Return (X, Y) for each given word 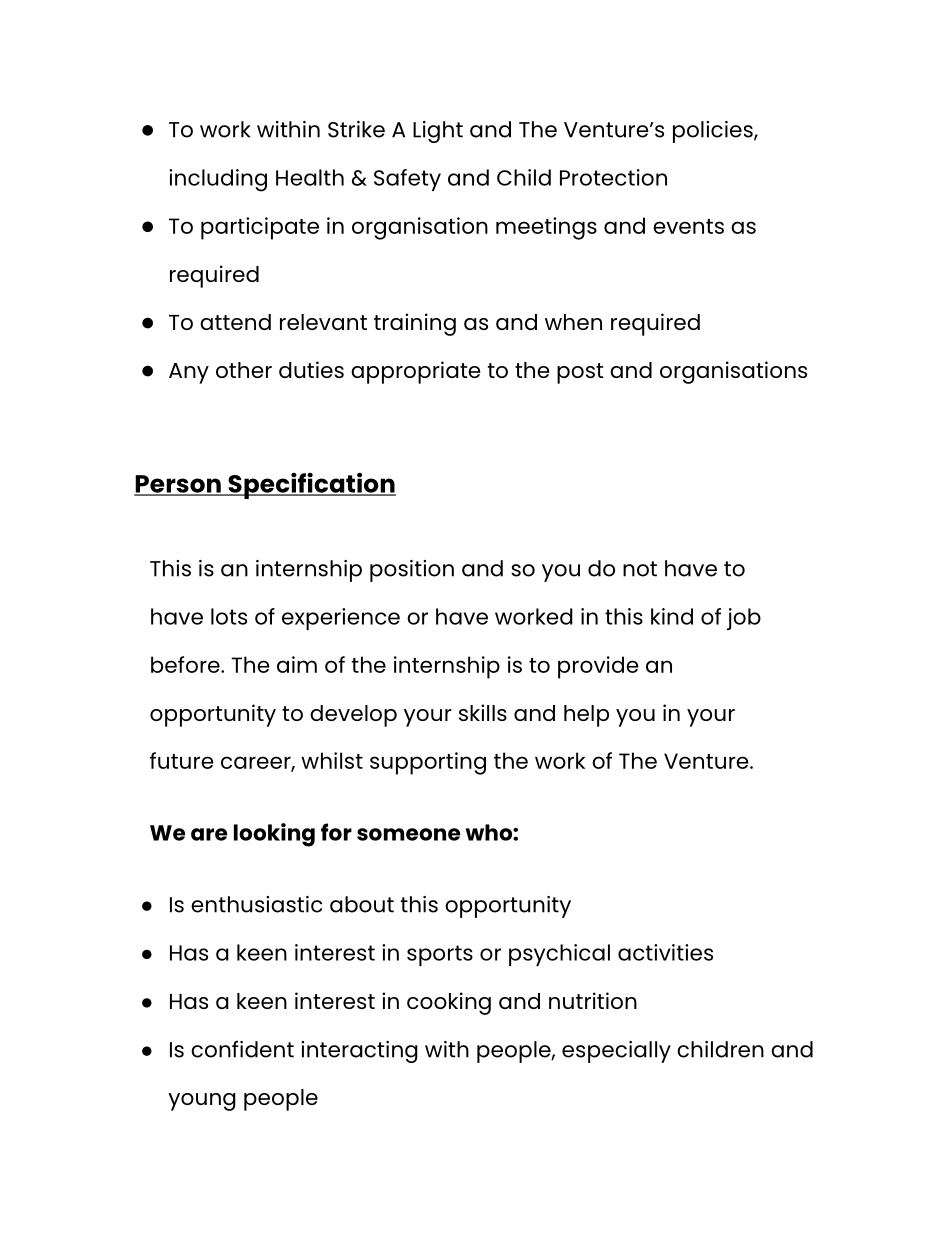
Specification (311, 485)
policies (714, 132)
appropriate (416, 372)
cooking (449, 1003)
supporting (428, 763)
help (586, 716)
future (182, 760)
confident (242, 1049)
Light (438, 132)
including (218, 180)
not (640, 569)
